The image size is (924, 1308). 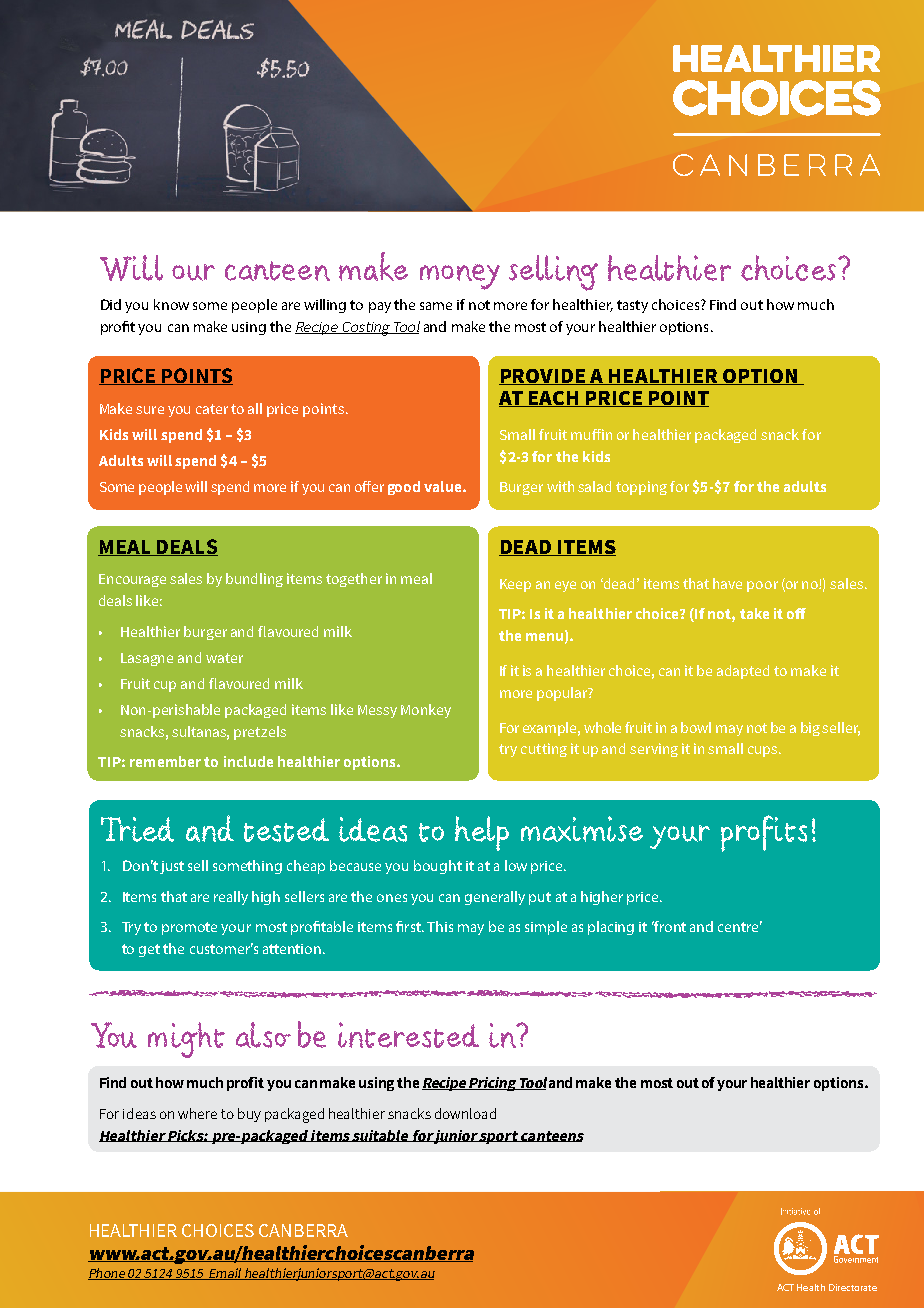 What do you see at coordinates (465, 1113) in the screenshot?
I see `download` at bounding box center [465, 1113].
